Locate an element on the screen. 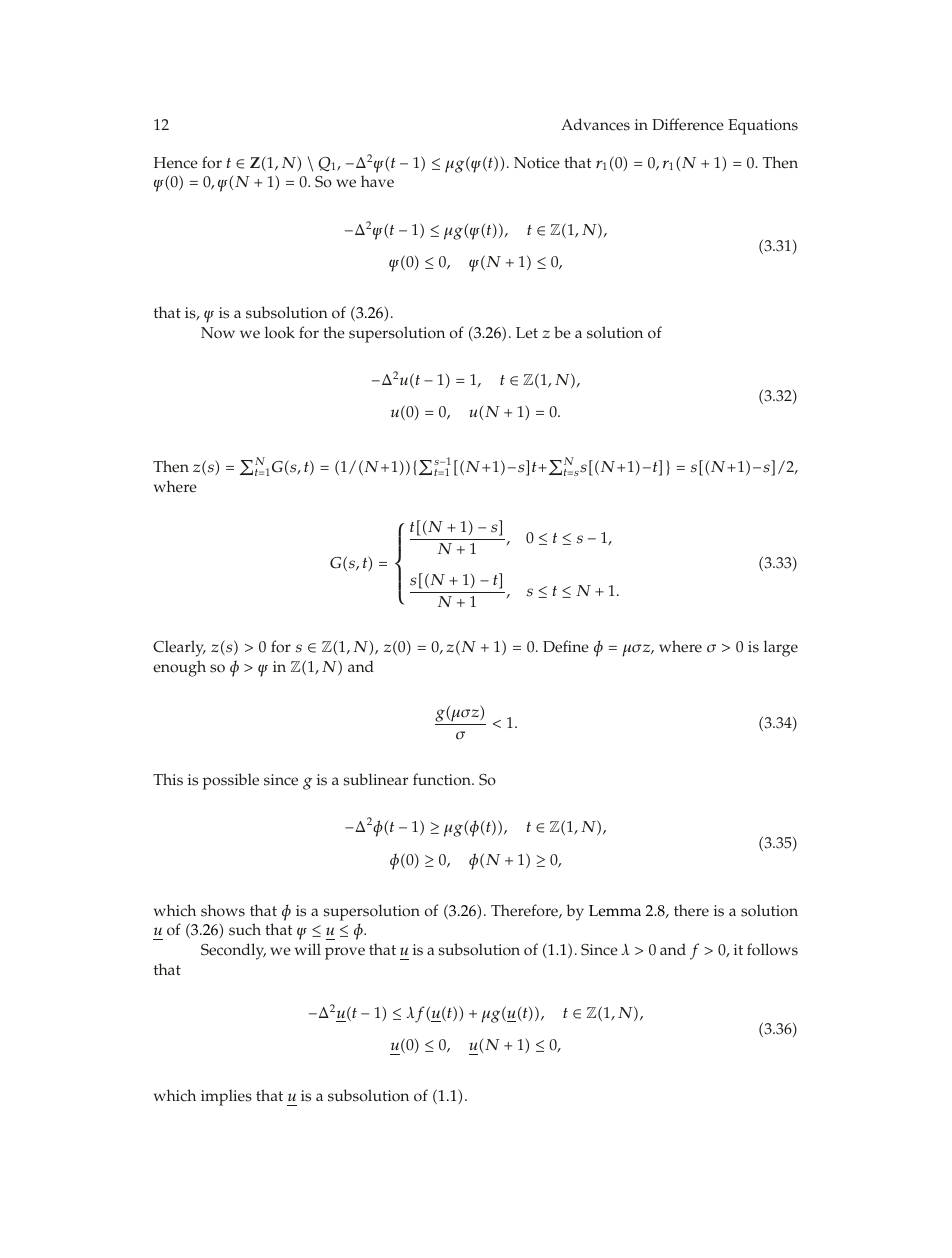  Clearly is located at coordinates (179, 648).
